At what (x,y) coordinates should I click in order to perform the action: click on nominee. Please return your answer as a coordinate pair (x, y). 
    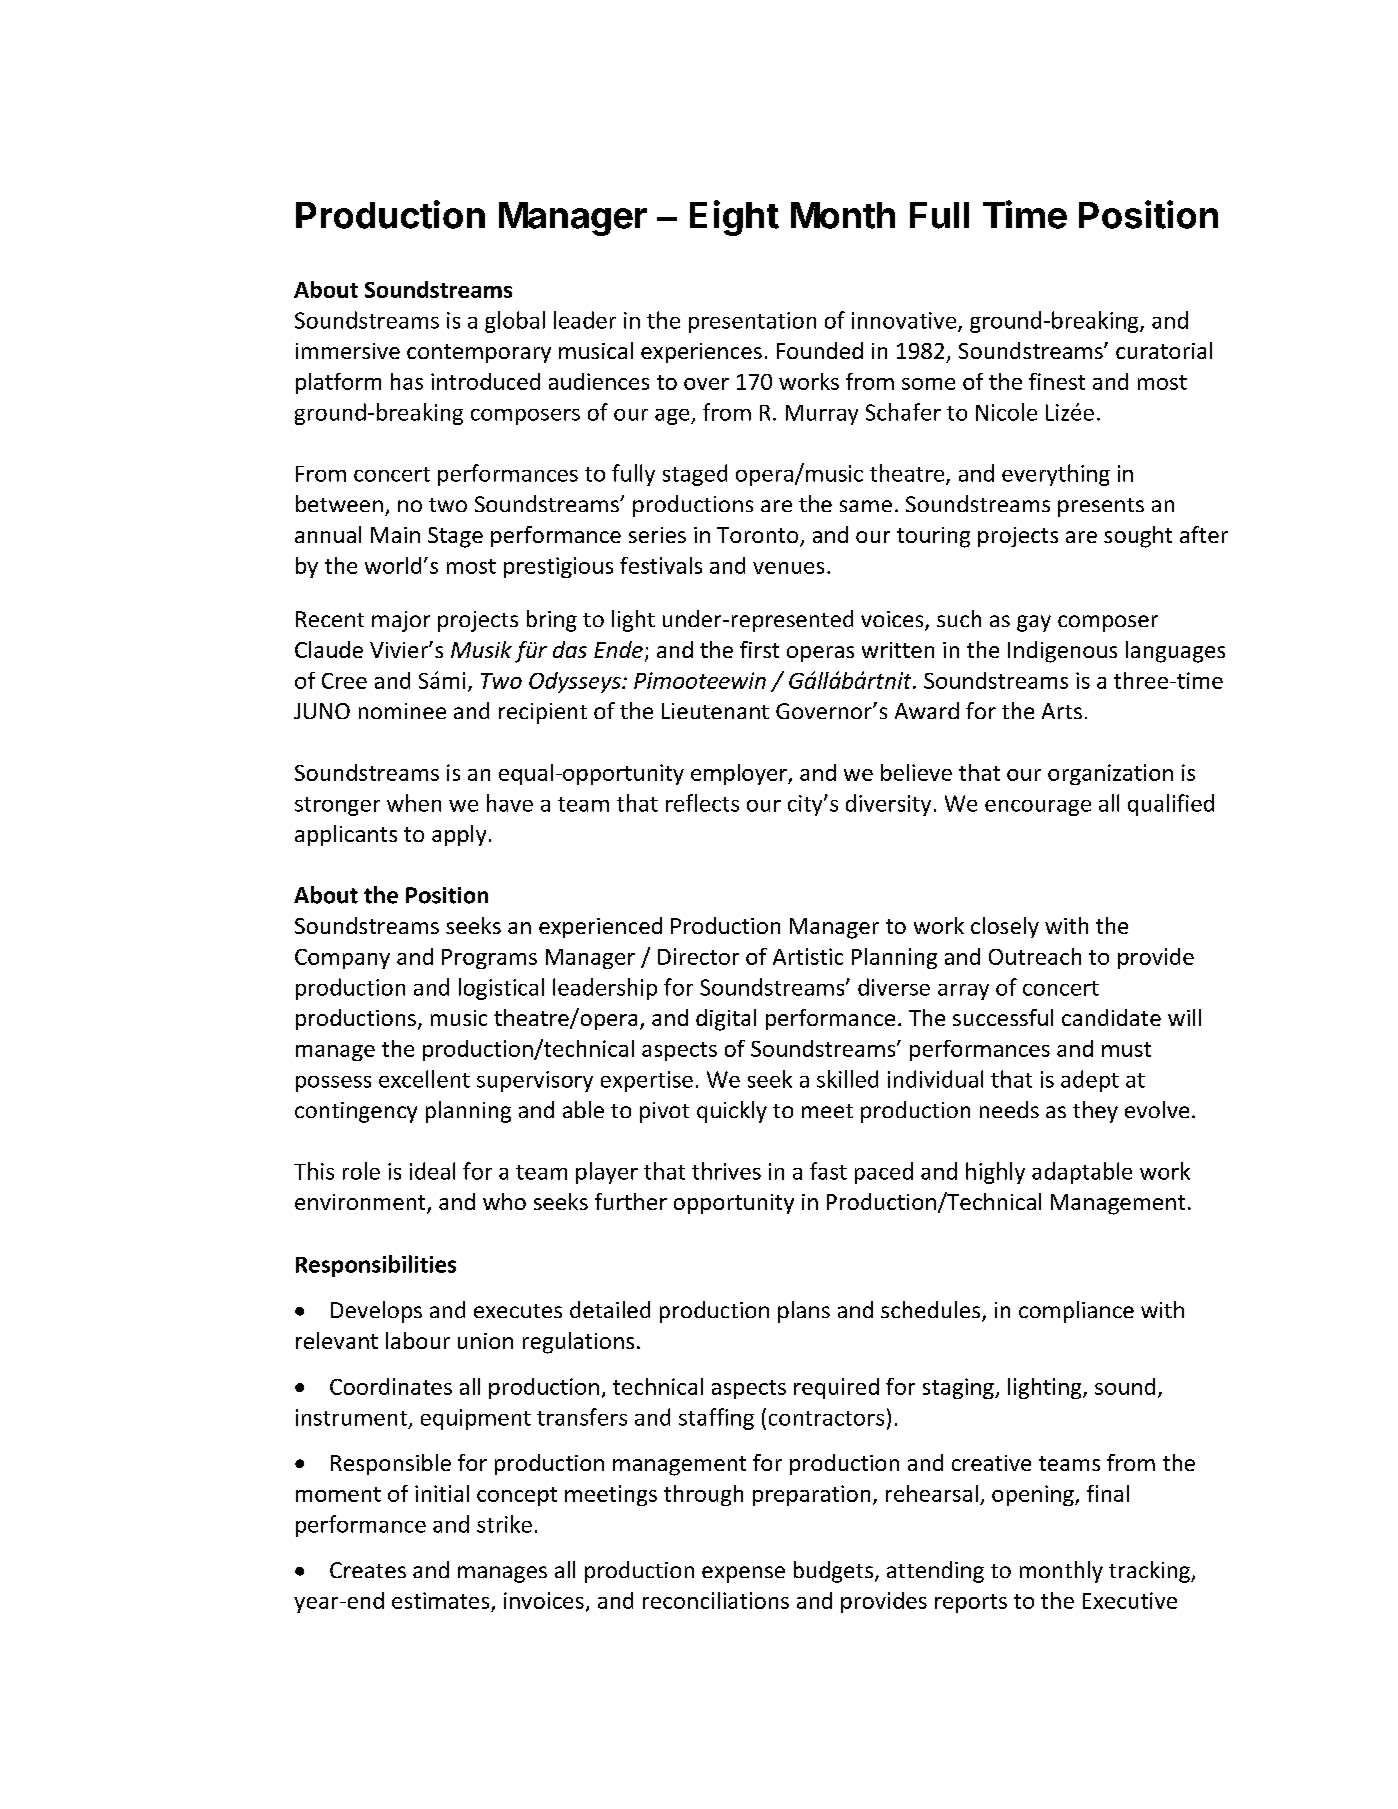
    Looking at the image, I should click on (402, 711).
